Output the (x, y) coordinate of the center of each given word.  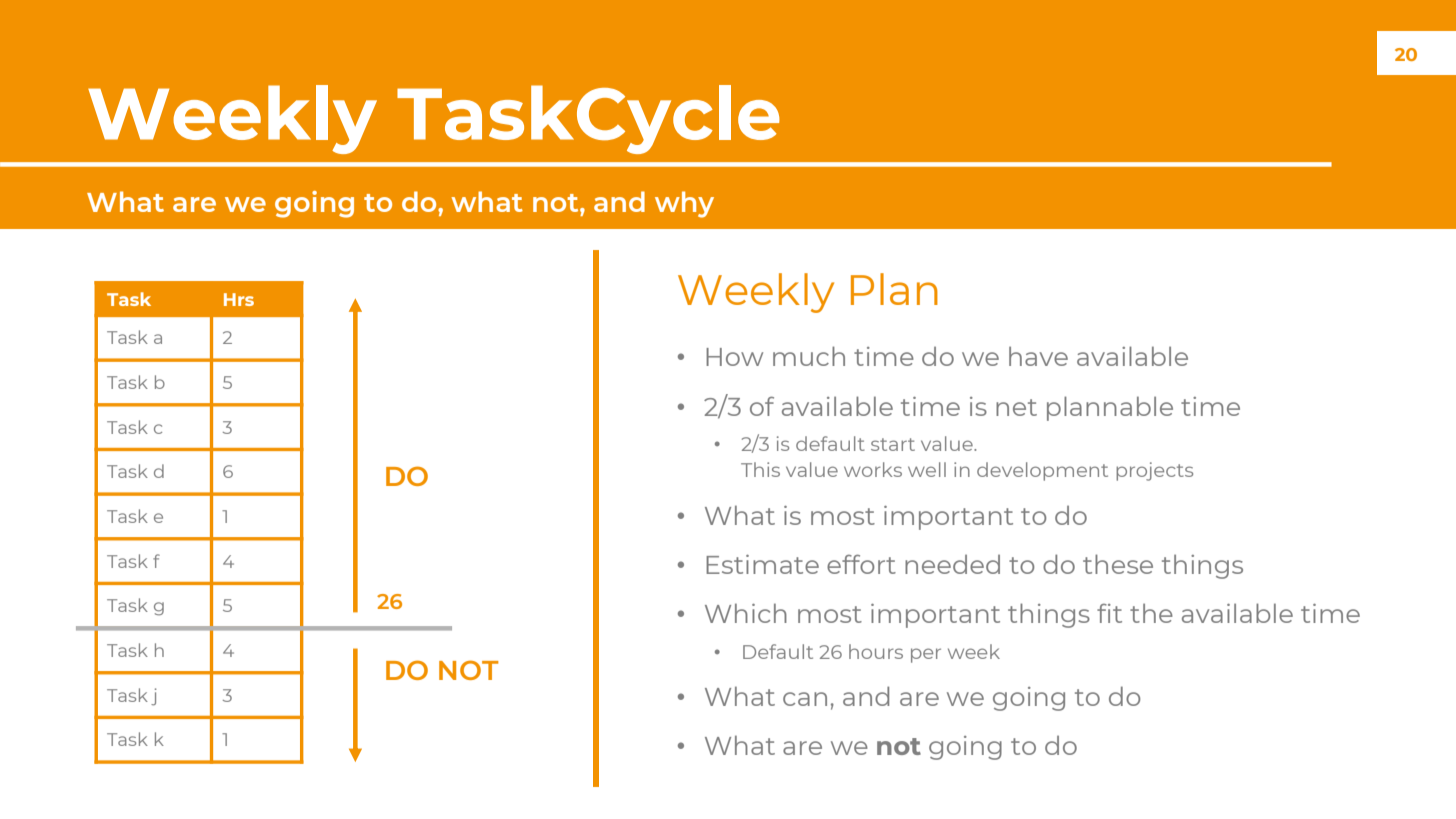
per (926, 655)
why (684, 204)
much (809, 356)
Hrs (239, 299)
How (734, 357)
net (1016, 407)
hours (876, 651)
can (805, 699)
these (1118, 564)
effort (861, 564)
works (873, 469)
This (760, 469)
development (1042, 471)
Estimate (762, 564)
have (1038, 356)
